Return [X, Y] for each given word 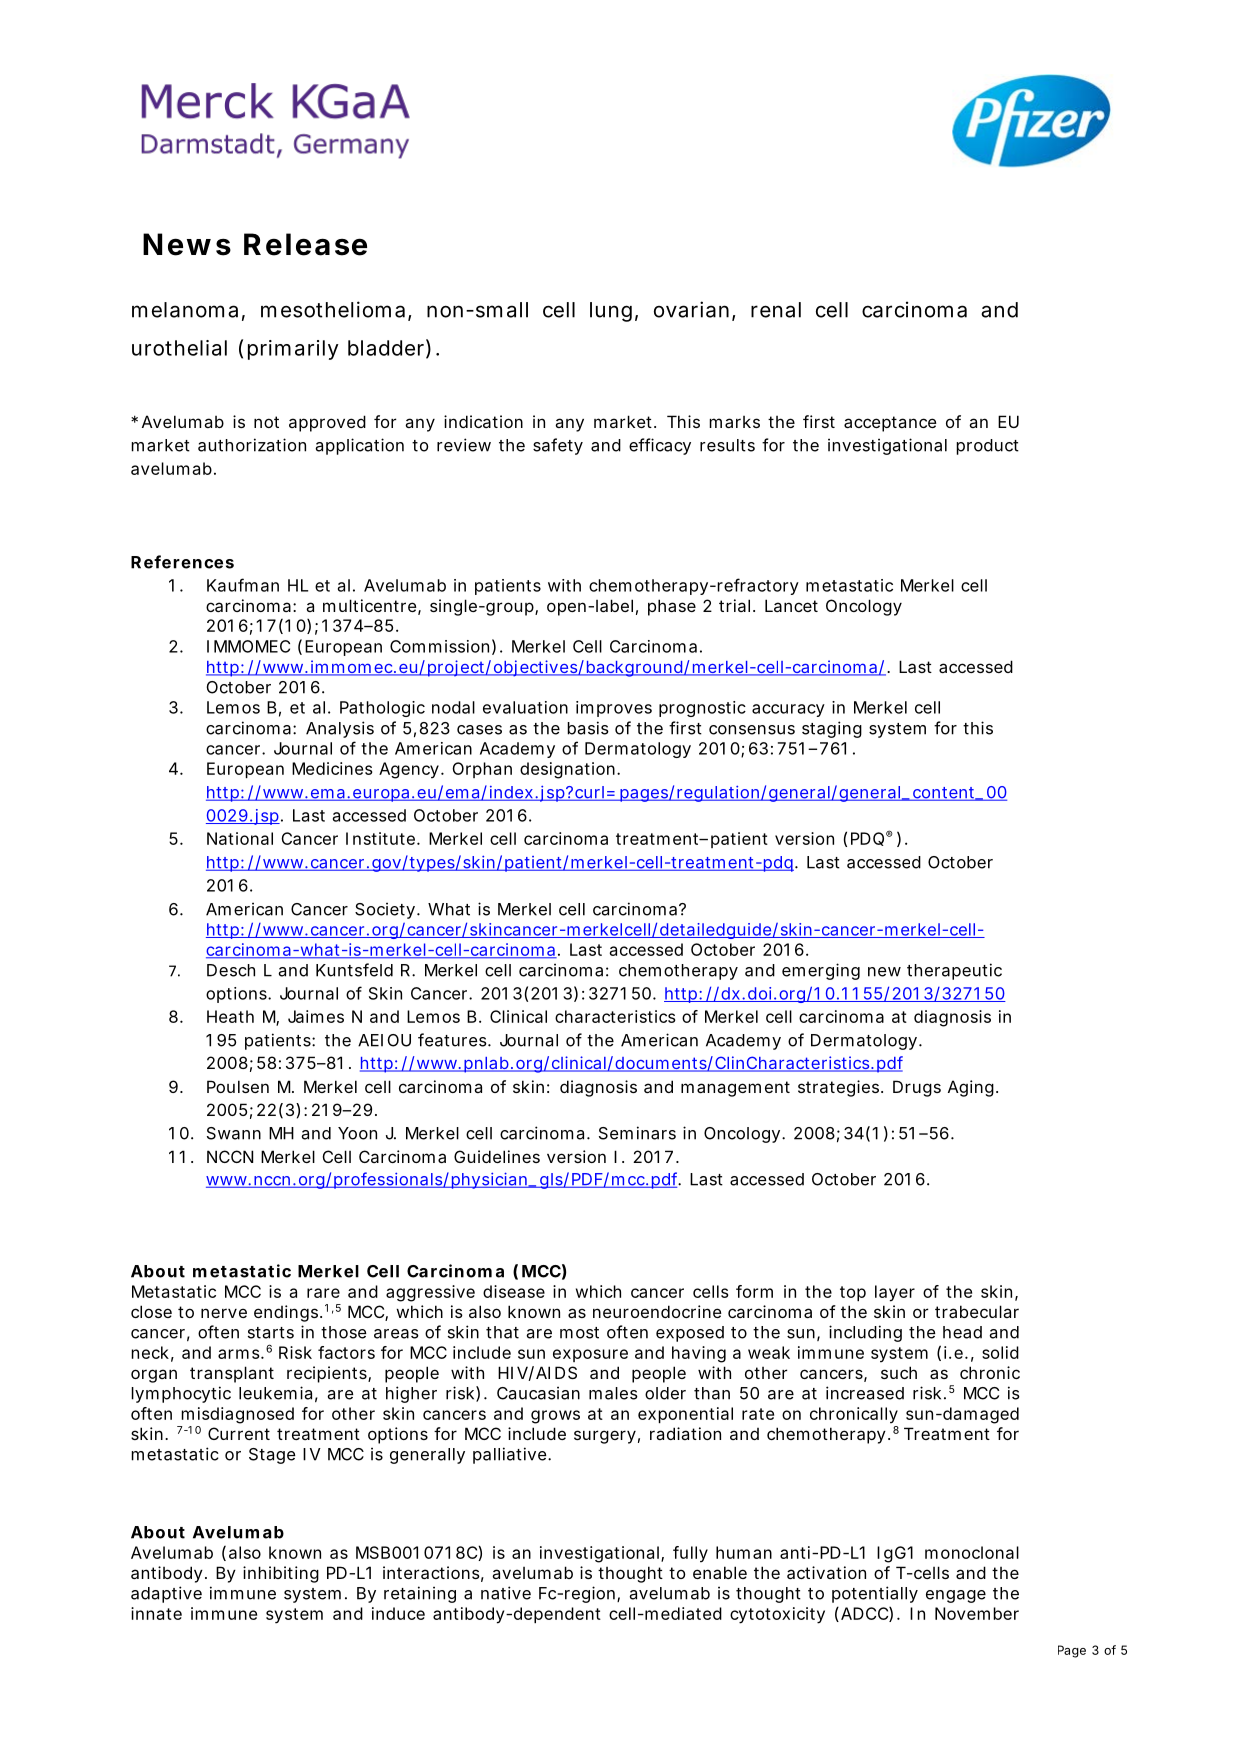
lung [611, 312]
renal [776, 310]
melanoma [185, 310]
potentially [875, 1594]
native [506, 1593]
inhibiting [281, 1574]
